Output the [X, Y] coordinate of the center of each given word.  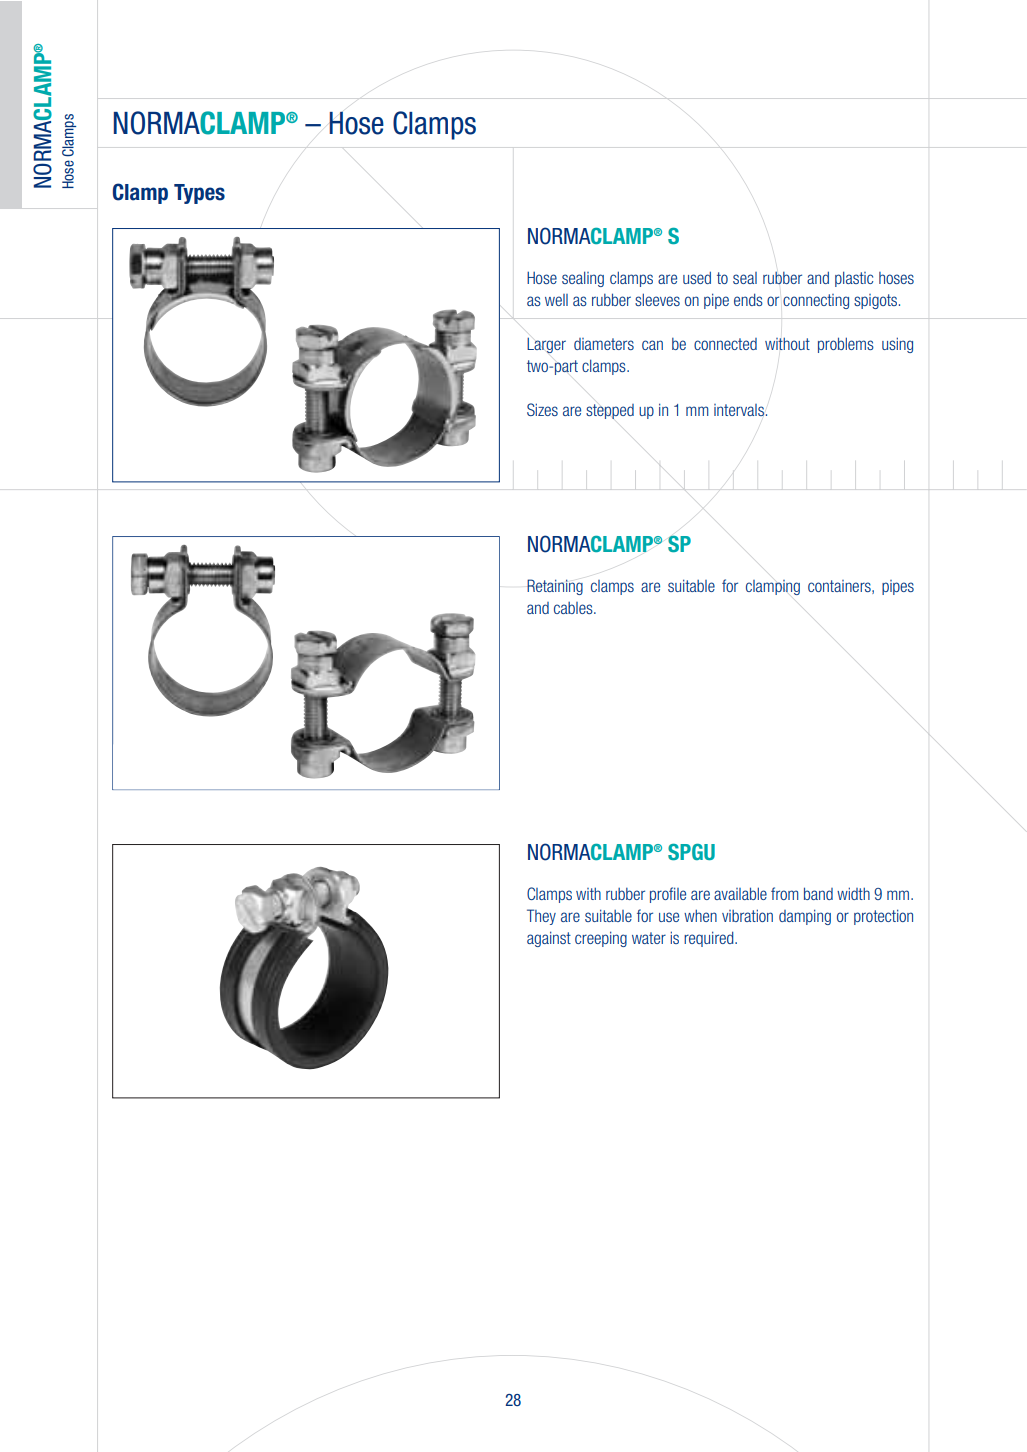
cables [574, 608]
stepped [610, 411]
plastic [854, 279]
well [556, 300]
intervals [739, 410]
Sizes [542, 409]
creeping [601, 939]
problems [846, 345]
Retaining [555, 587]
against [549, 939]
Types [199, 194]
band [818, 893]
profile [668, 895]
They [541, 917]
